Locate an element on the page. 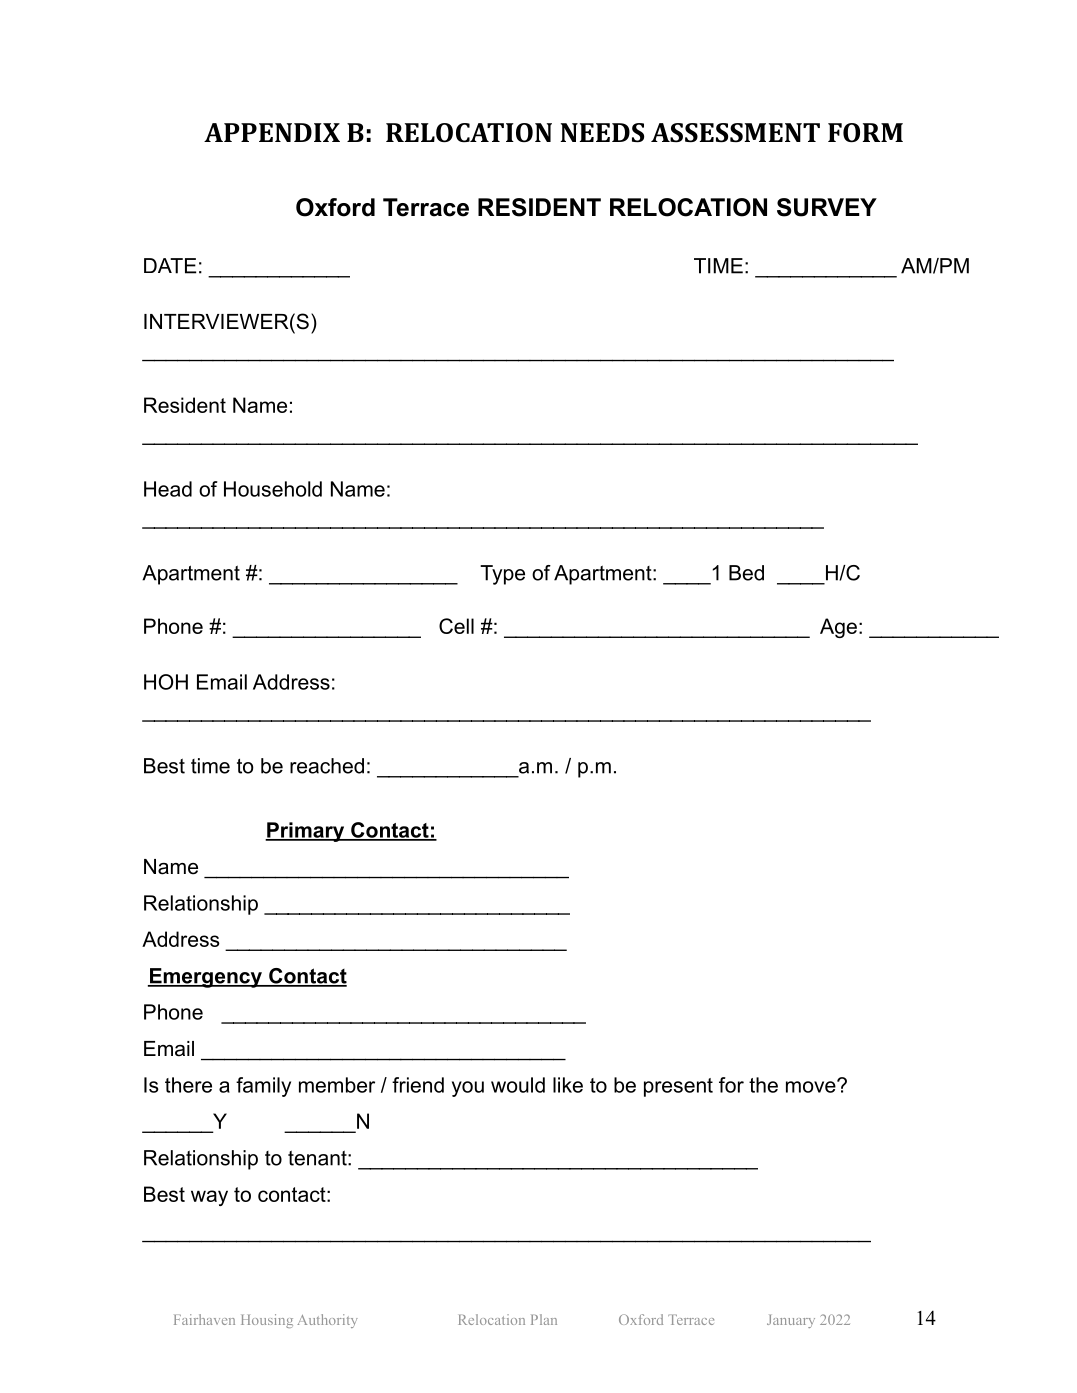 This document has width=1077, height=1393. Type is located at coordinates (502, 575).
